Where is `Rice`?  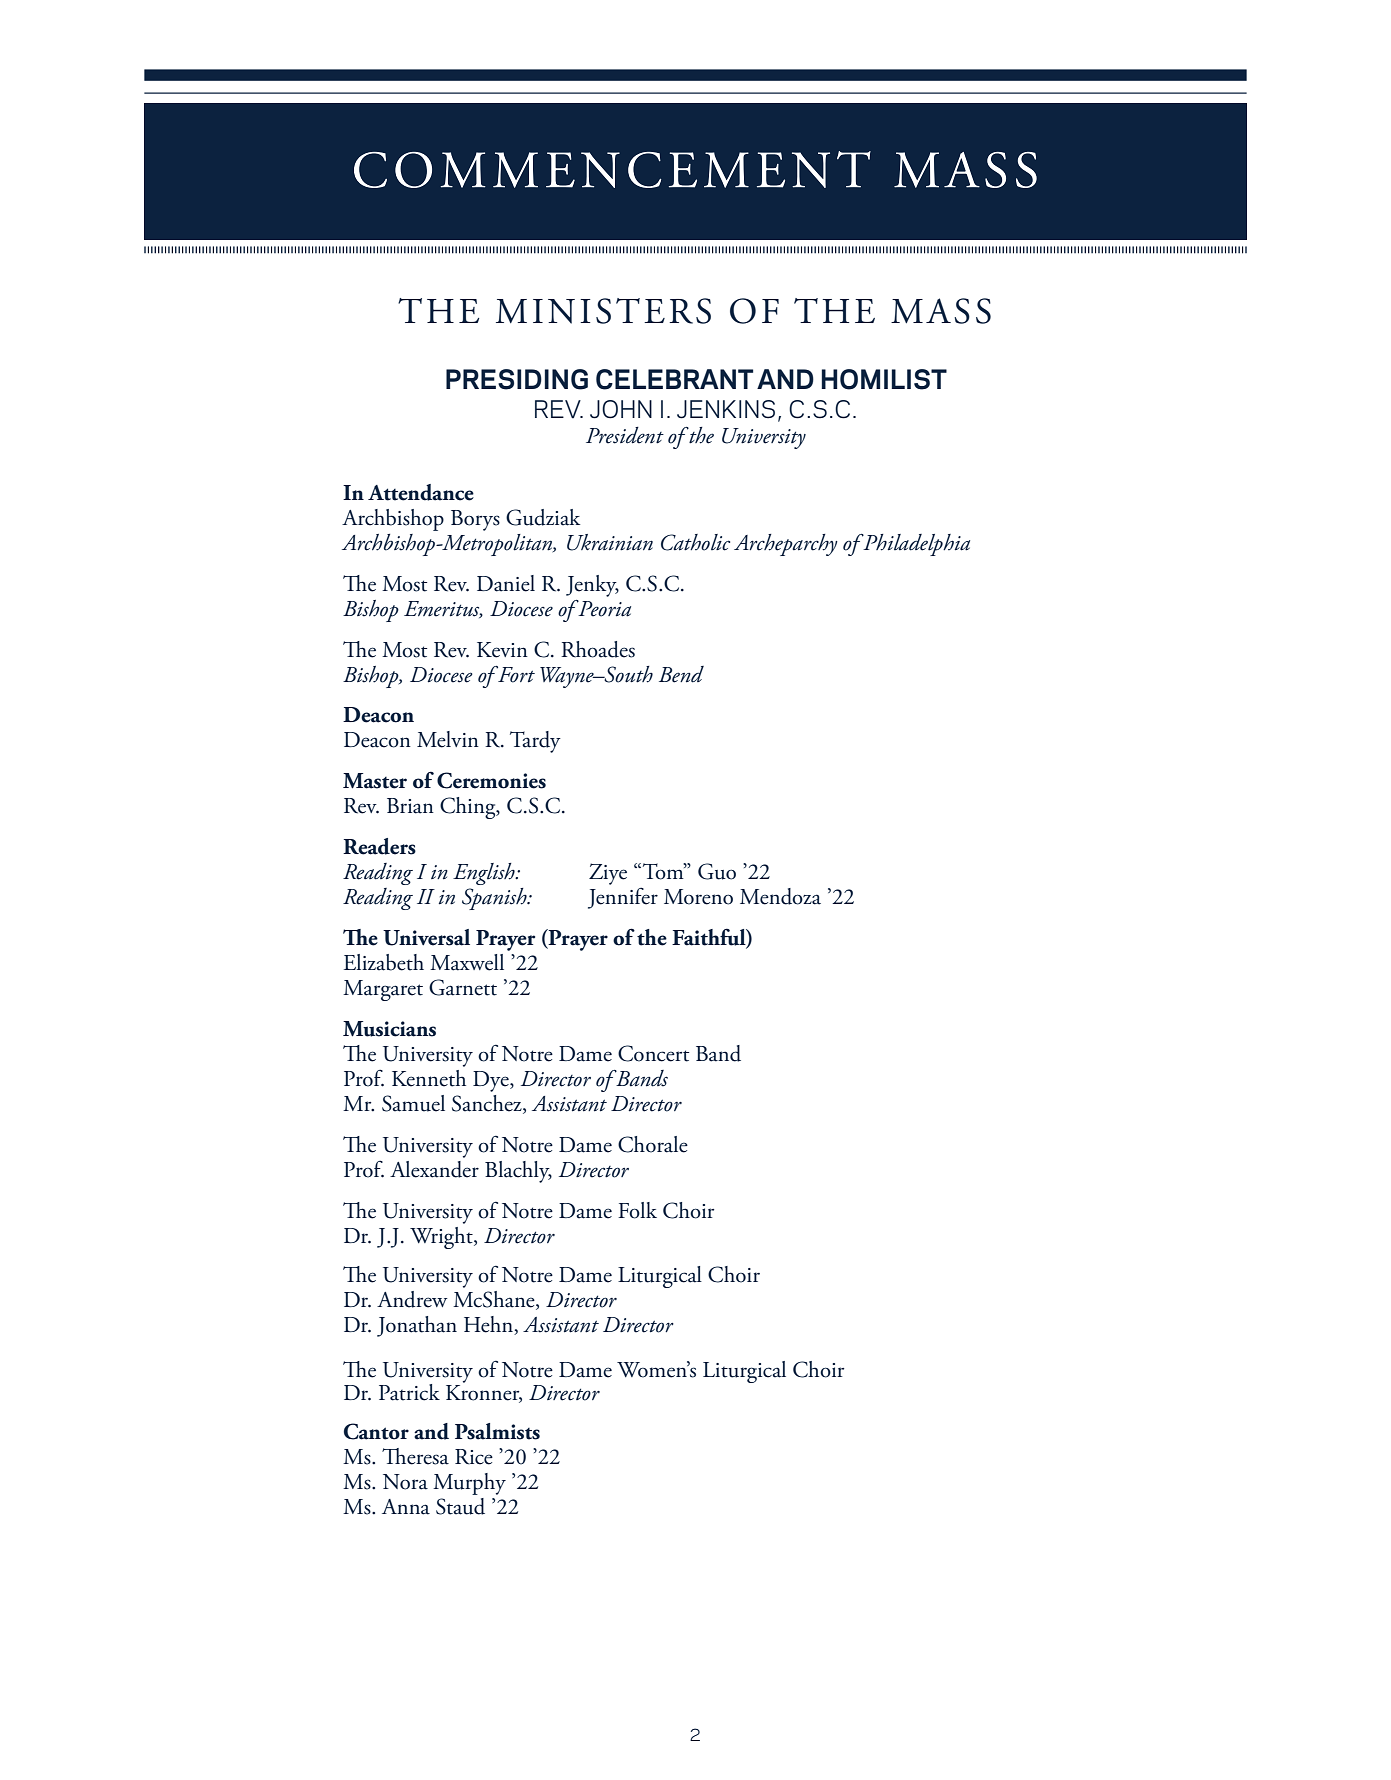
Rice is located at coordinates (474, 1457).
